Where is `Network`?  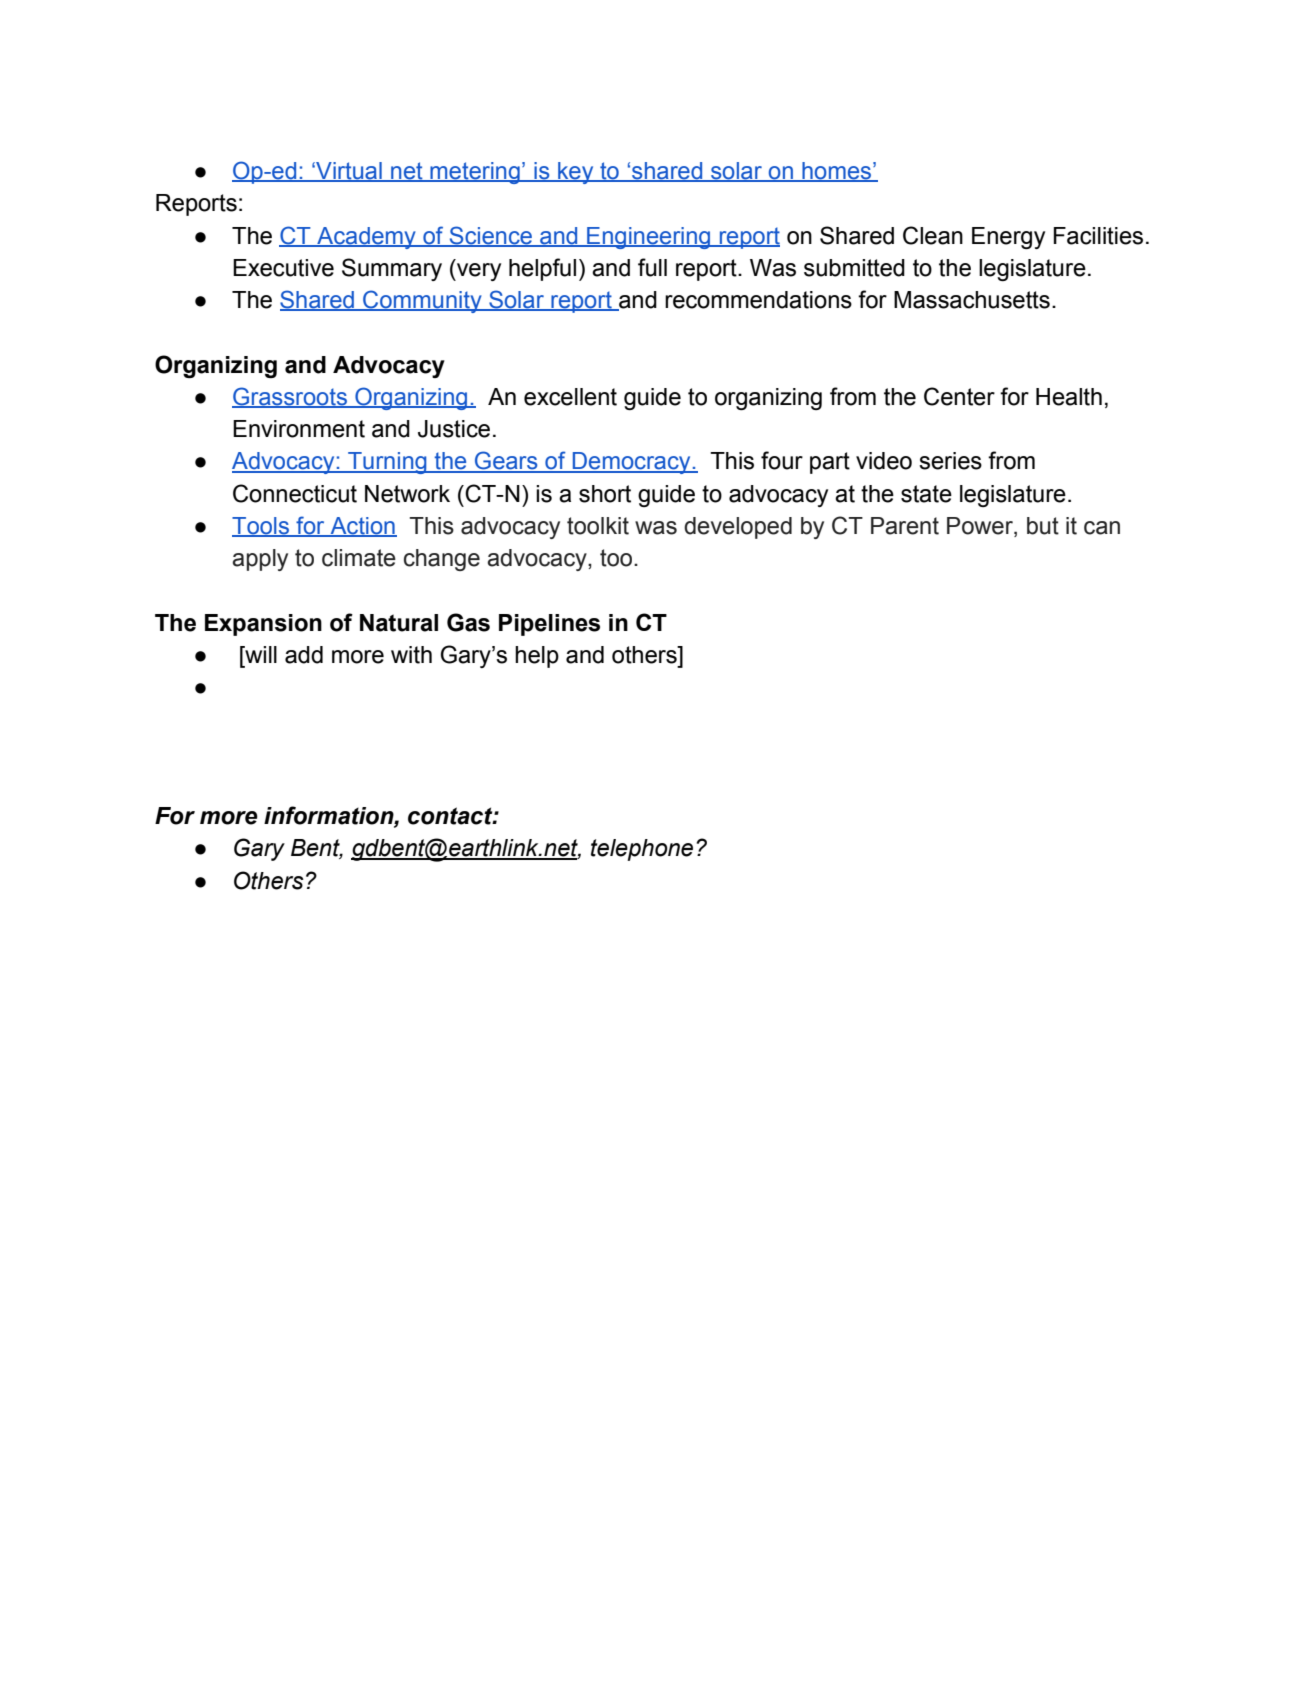
Network is located at coordinates (407, 494).
